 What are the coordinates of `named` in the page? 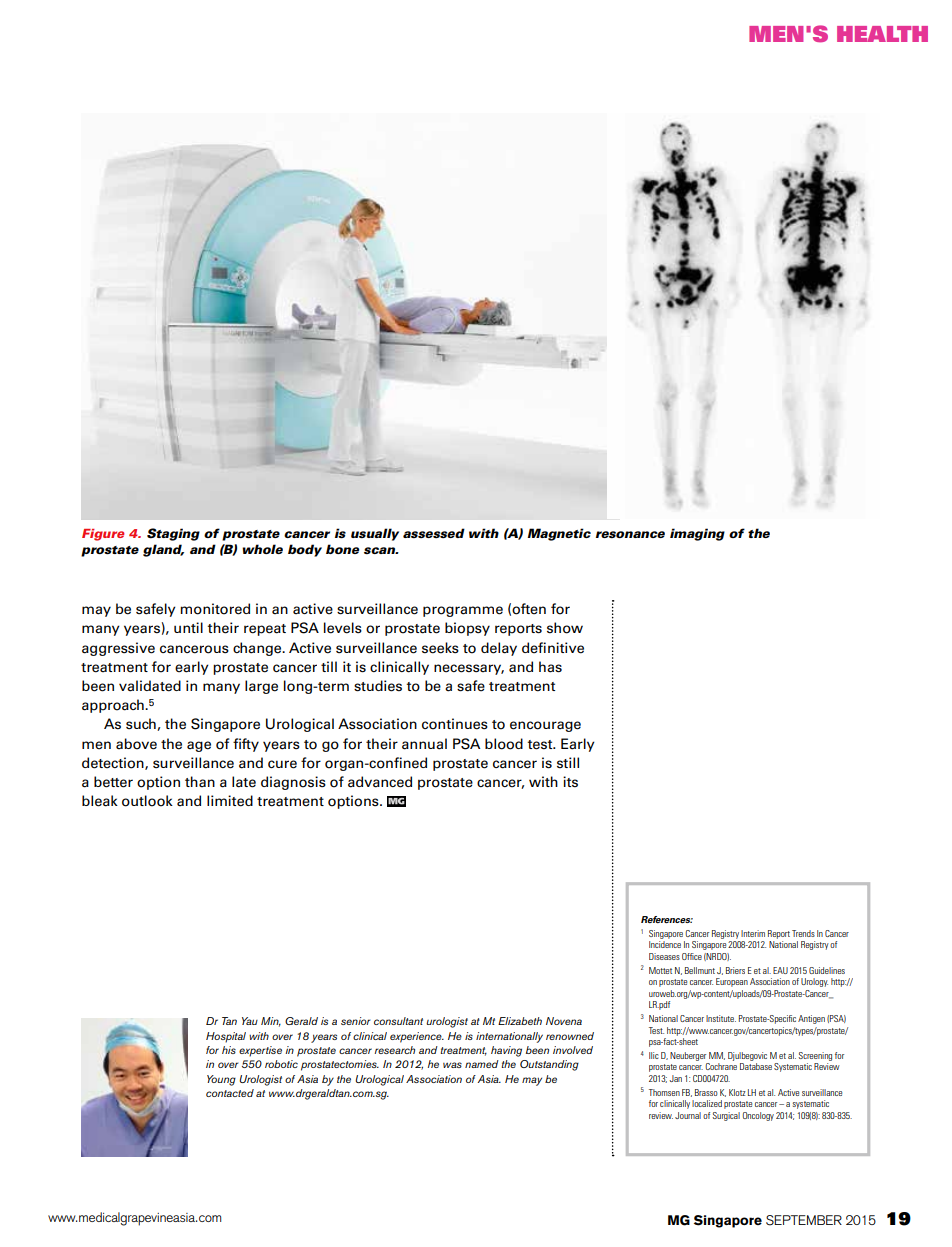 It's located at (482, 1064).
